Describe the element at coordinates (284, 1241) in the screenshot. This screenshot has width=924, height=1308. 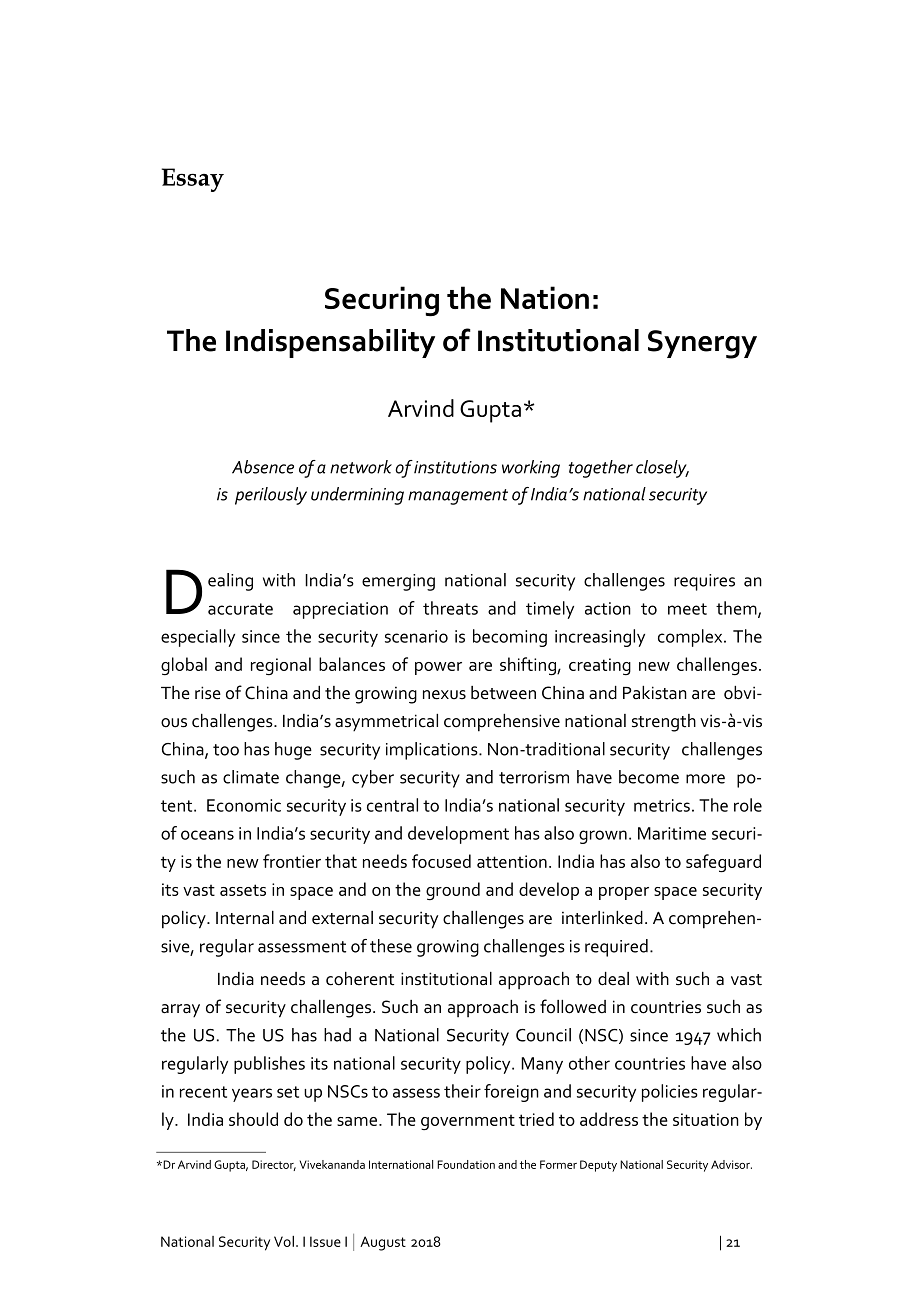
I see `Vol` at that location.
